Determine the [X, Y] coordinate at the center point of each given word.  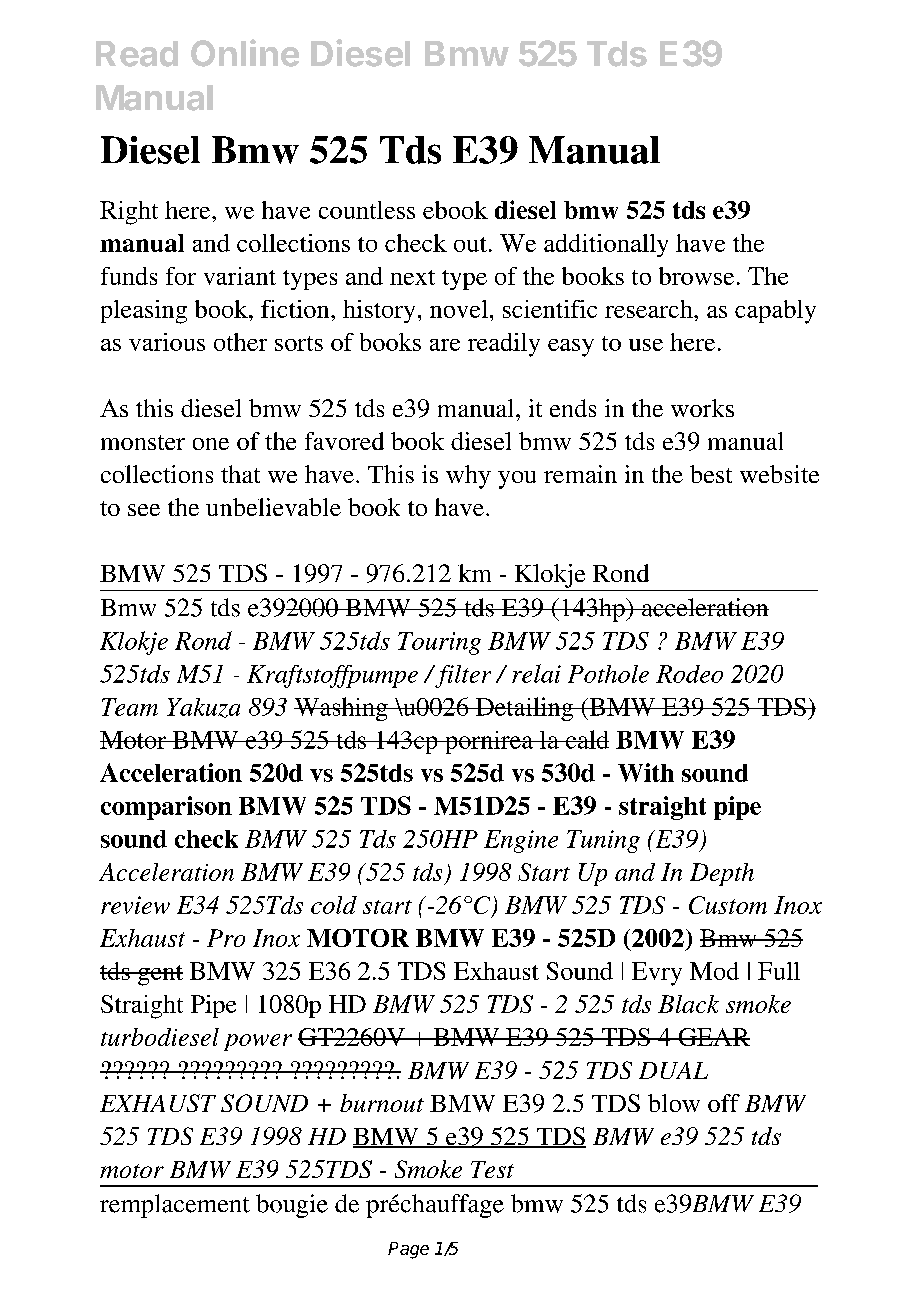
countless [367, 210]
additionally [606, 245]
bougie [292, 1206]
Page [408, 1250]
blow [674, 1103]
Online [245, 53]
